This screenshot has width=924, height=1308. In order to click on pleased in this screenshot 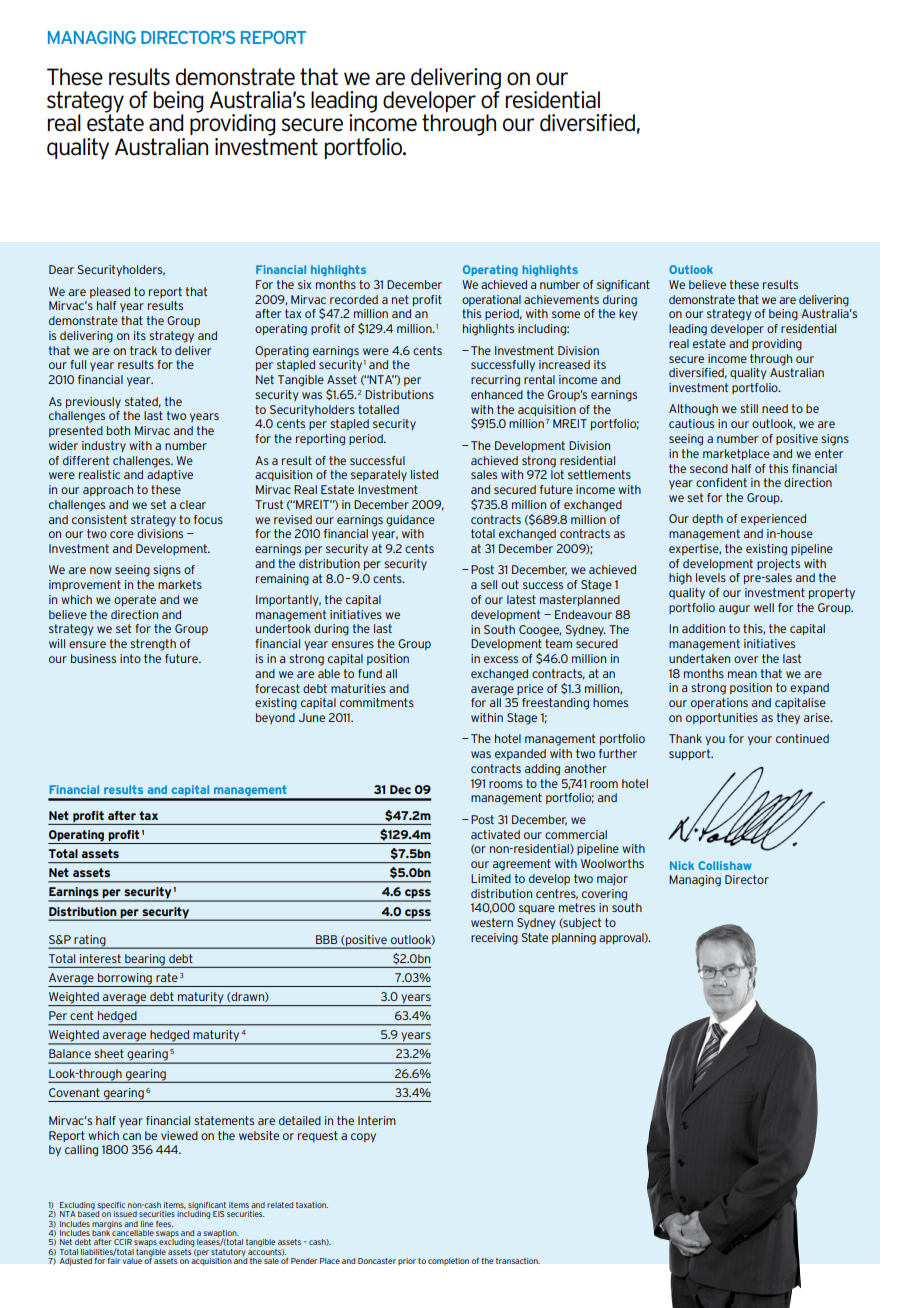, I will do `click(110, 292)`.
